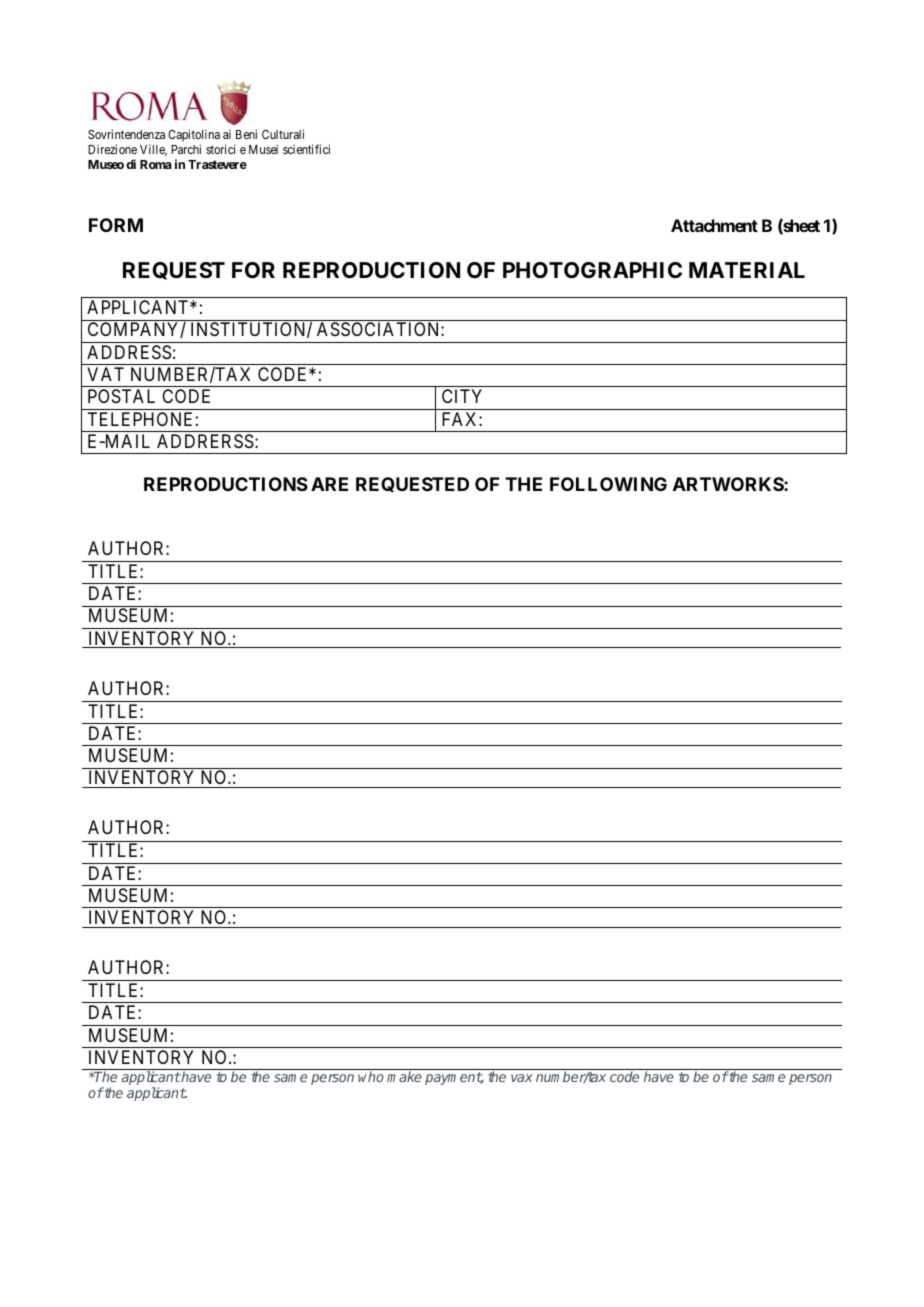  Describe the element at coordinates (522, 1078) in the screenshot. I see `vax` at that location.
